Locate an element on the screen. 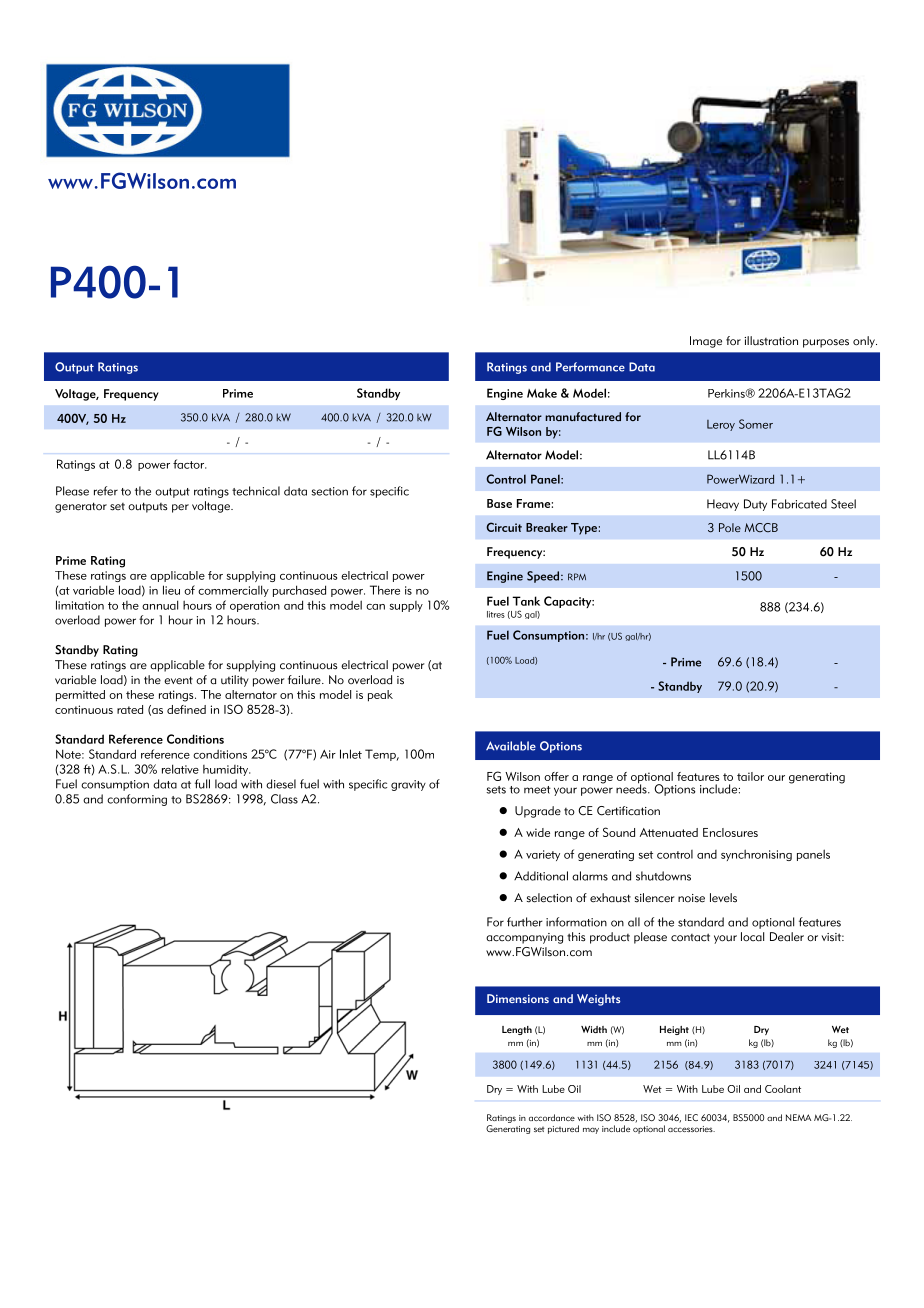 The width and height of the screenshot is (924, 1308). litres is located at coordinates (496, 614).
